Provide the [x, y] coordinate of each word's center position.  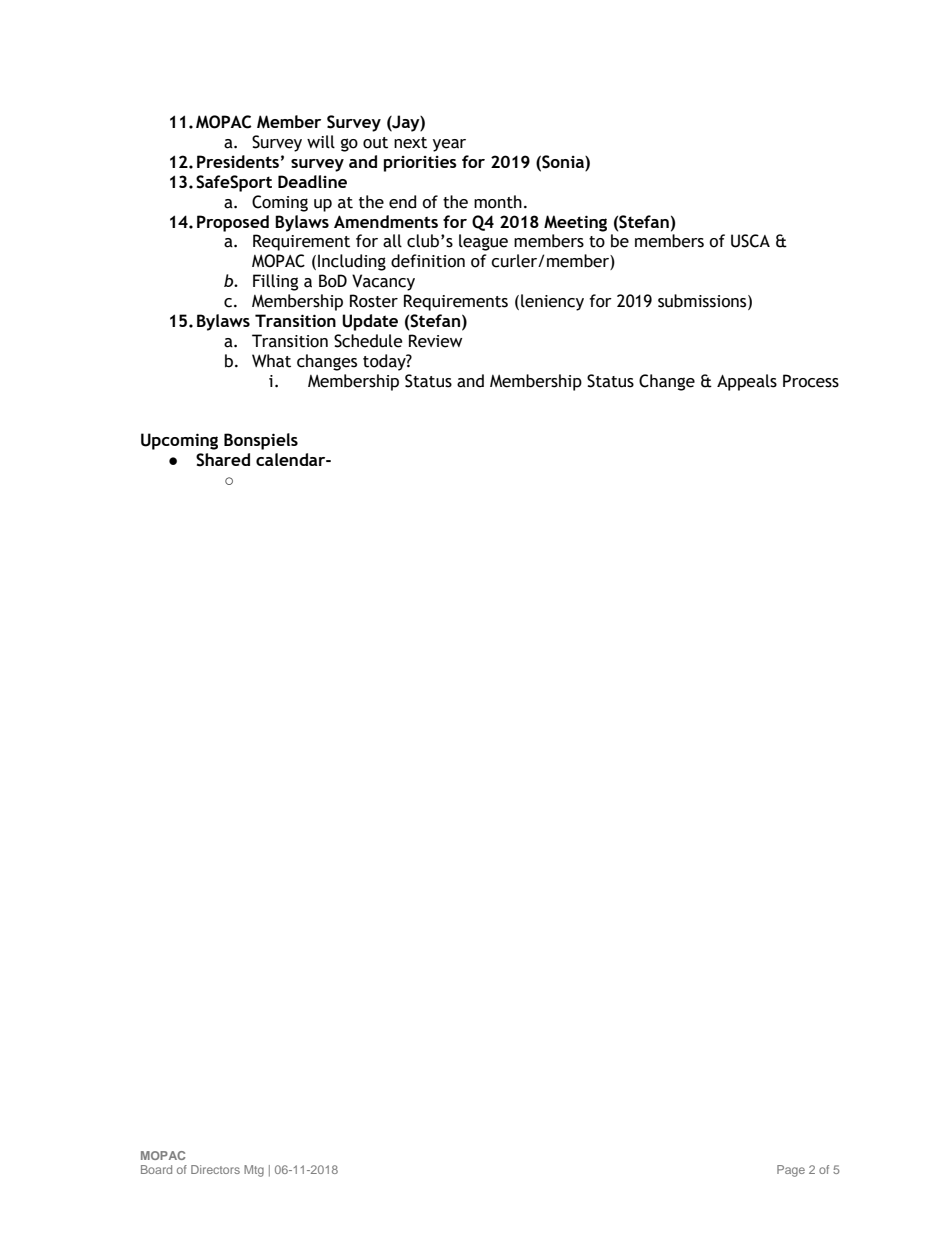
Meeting [575, 223]
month [498, 202]
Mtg [254, 1171]
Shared [223, 460]
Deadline [312, 181]
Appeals [747, 382]
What [271, 361]
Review [435, 341]
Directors [215, 1169]
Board [156, 1169]
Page [791, 1171]
